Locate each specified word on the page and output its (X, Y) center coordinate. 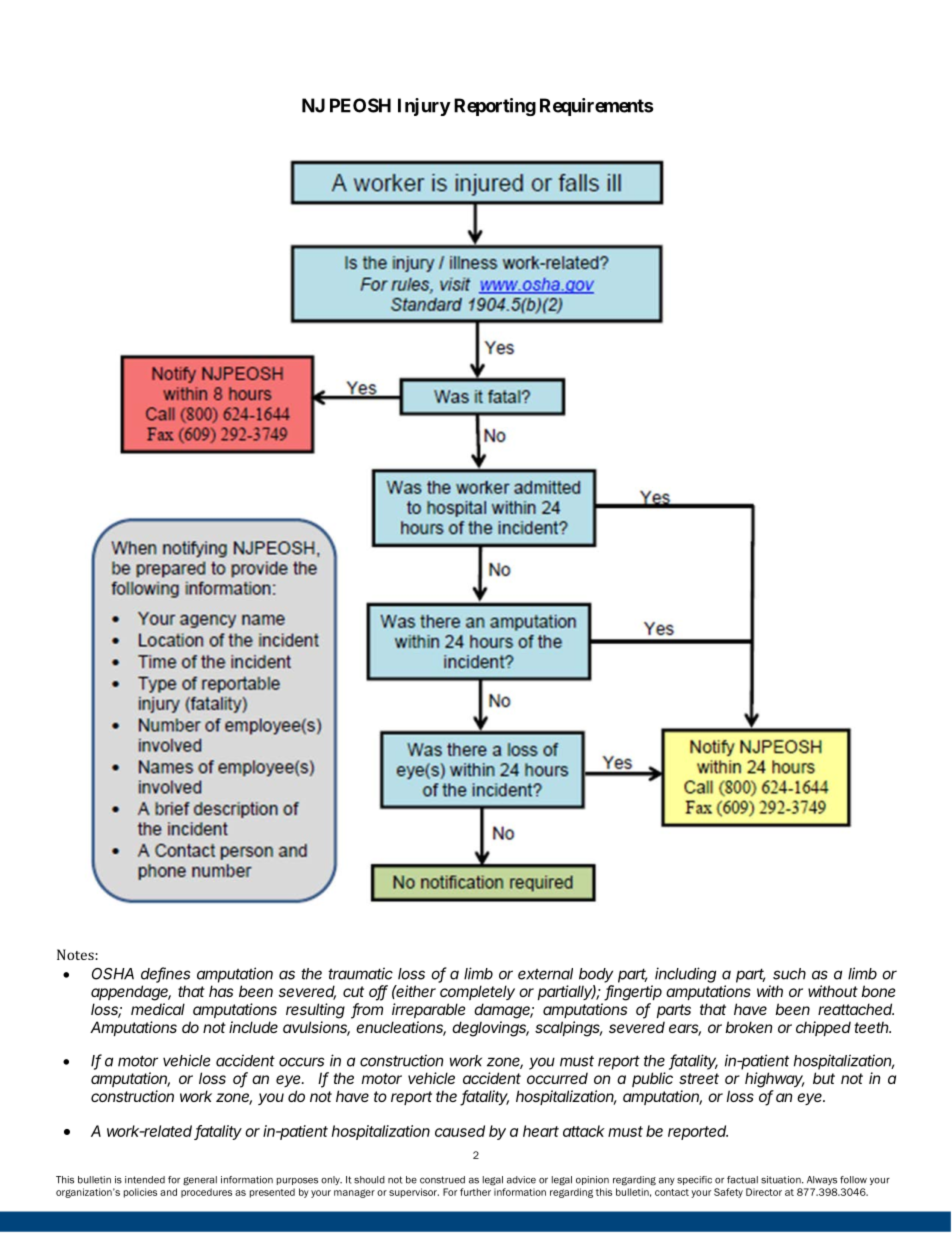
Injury (424, 107)
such (789, 974)
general (200, 1181)
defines (165, 974)
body (596, 975)
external (545, 974)
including (685, 975)
